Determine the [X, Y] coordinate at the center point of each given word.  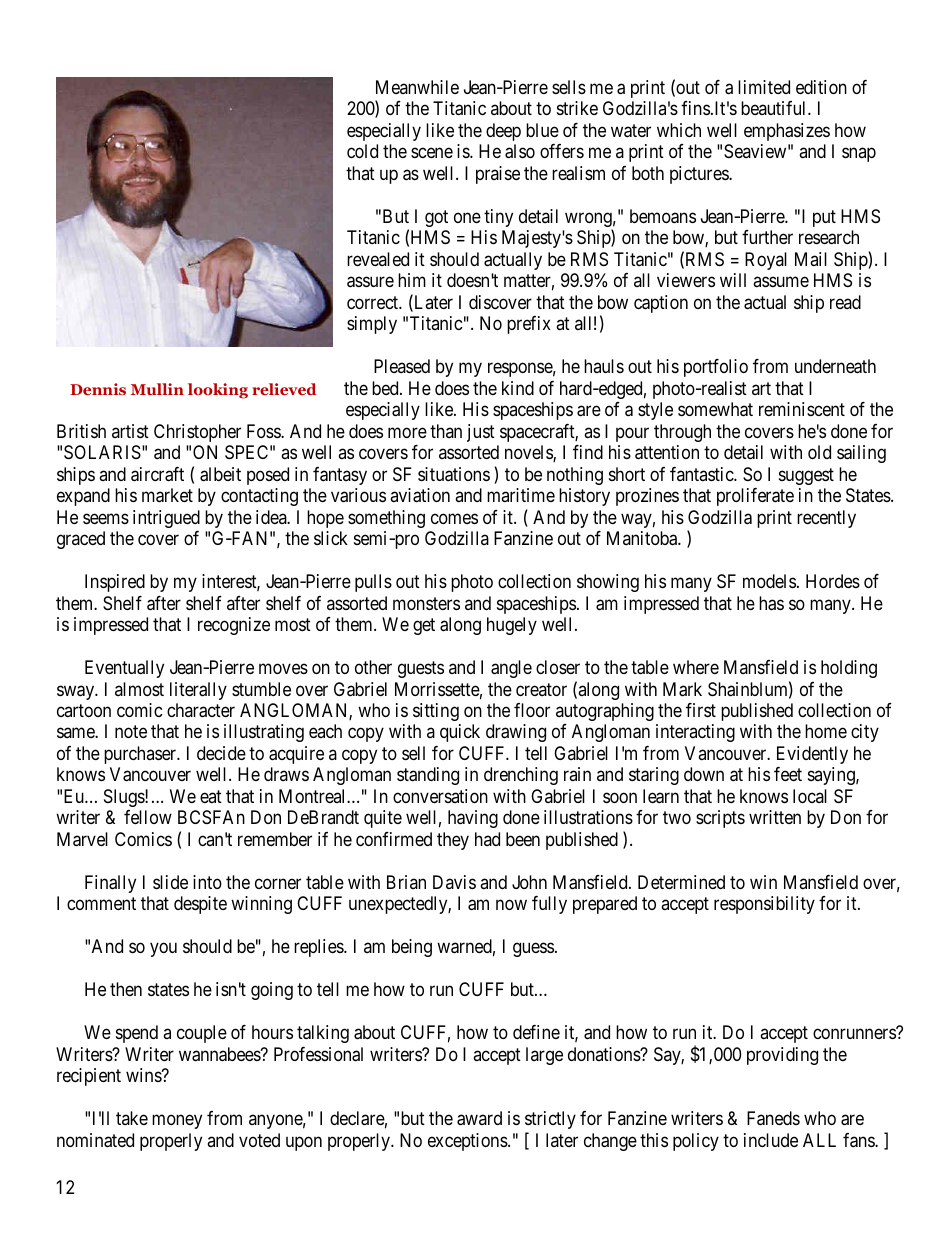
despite [200, 905]
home [826, 731]
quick [460, 733]
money [177, 1122]
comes [454, 518]
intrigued [166, 519]
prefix [529, 325]
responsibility [764, 905]
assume [781, 282]
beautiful [775, 108]
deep [503, 132]
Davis [454, 882]
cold [362, 151]
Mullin [157, 389]
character [201, 710]
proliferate [755, 497]
